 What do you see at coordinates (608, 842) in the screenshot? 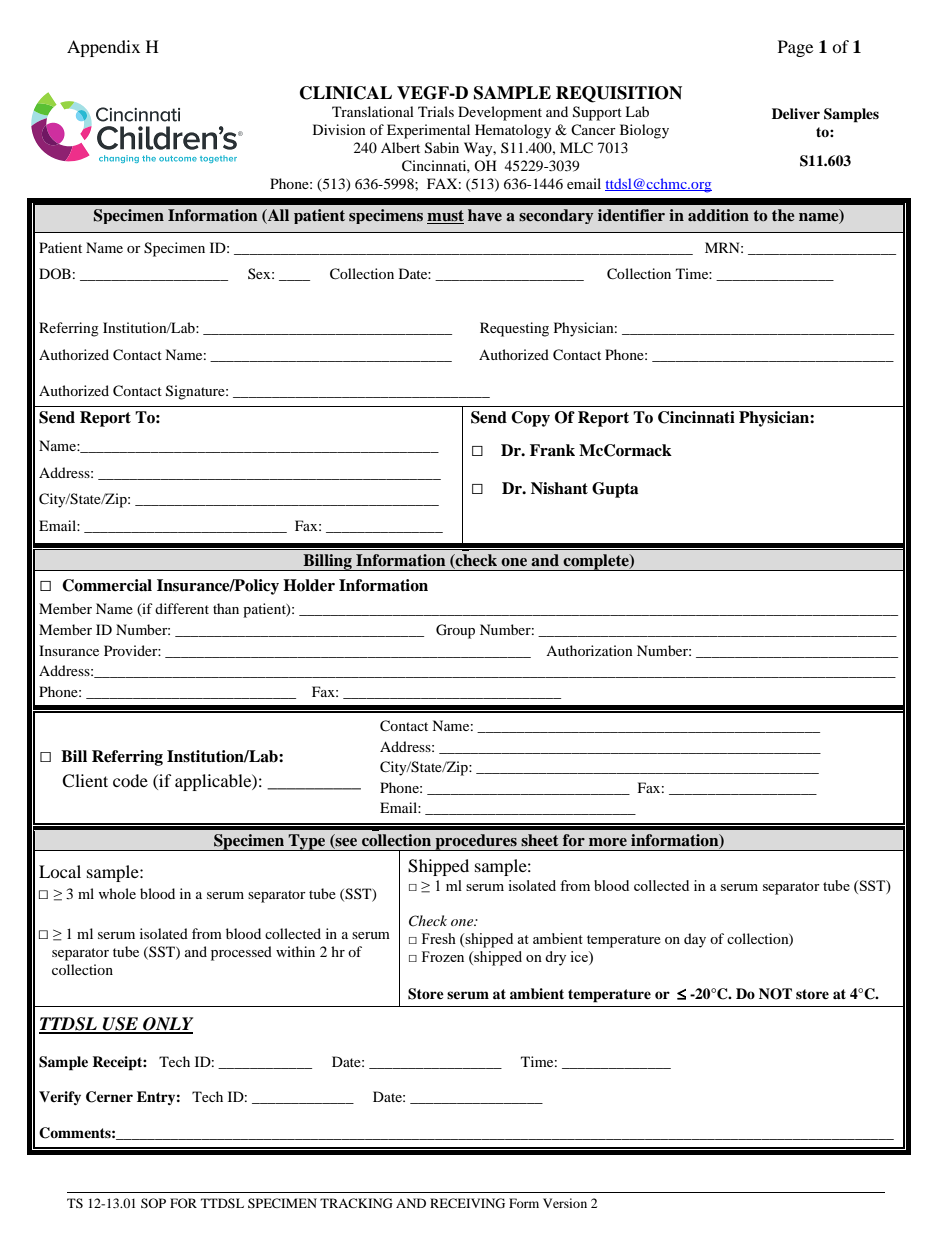
I see `more` at bounding box center [608, 842].
